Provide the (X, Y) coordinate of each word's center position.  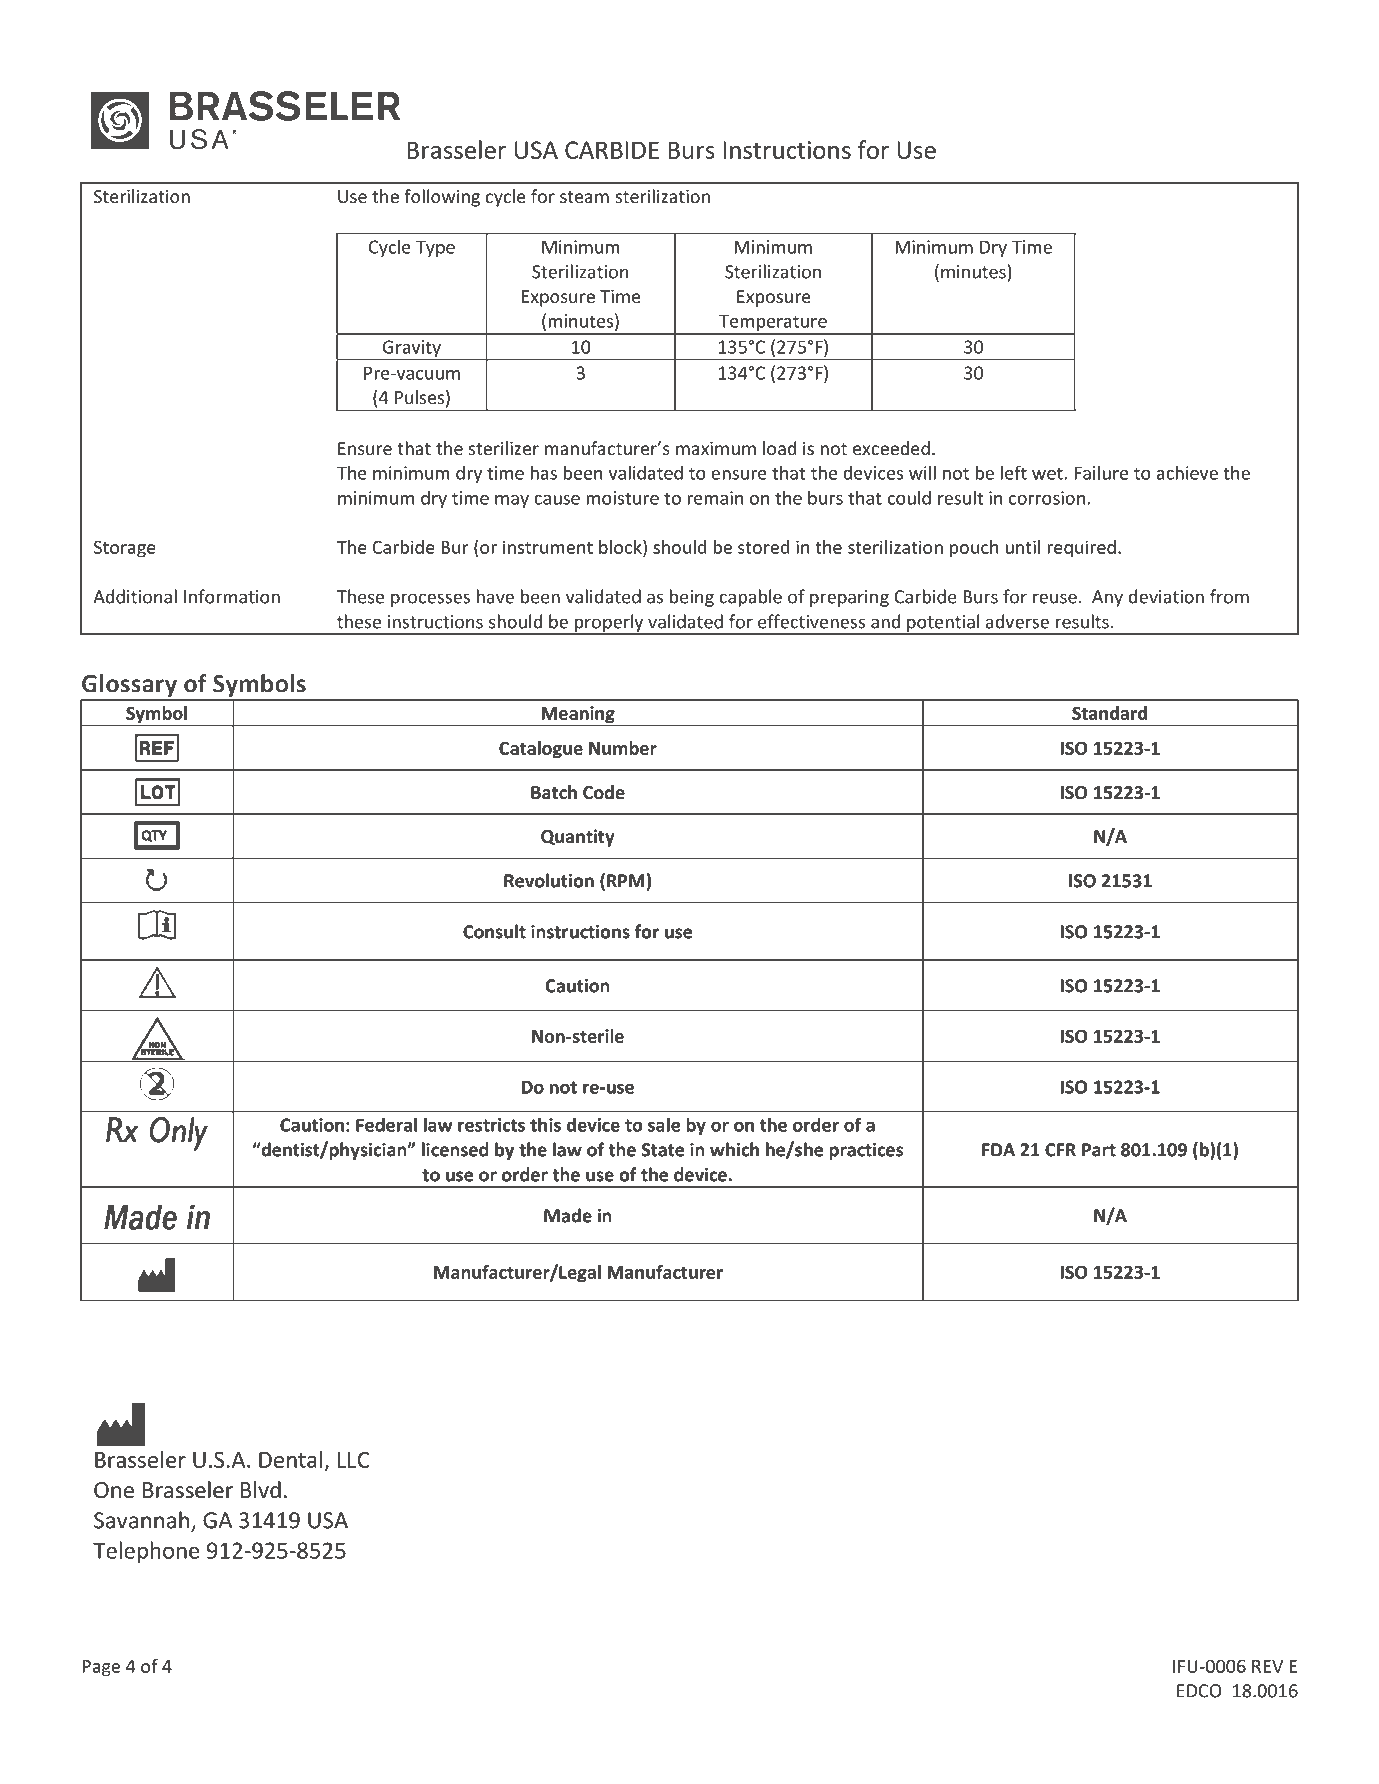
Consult (494, 931)
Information (232, 596)
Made (568, 1215)
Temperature (773, 324)
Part (1099, 1150)
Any (1107, 598)
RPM (625, 881)
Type (435, 248)
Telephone (146, 1552)
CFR (1060, 1150)
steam (584, 197)
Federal (386, 1124)
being (692, 598)
